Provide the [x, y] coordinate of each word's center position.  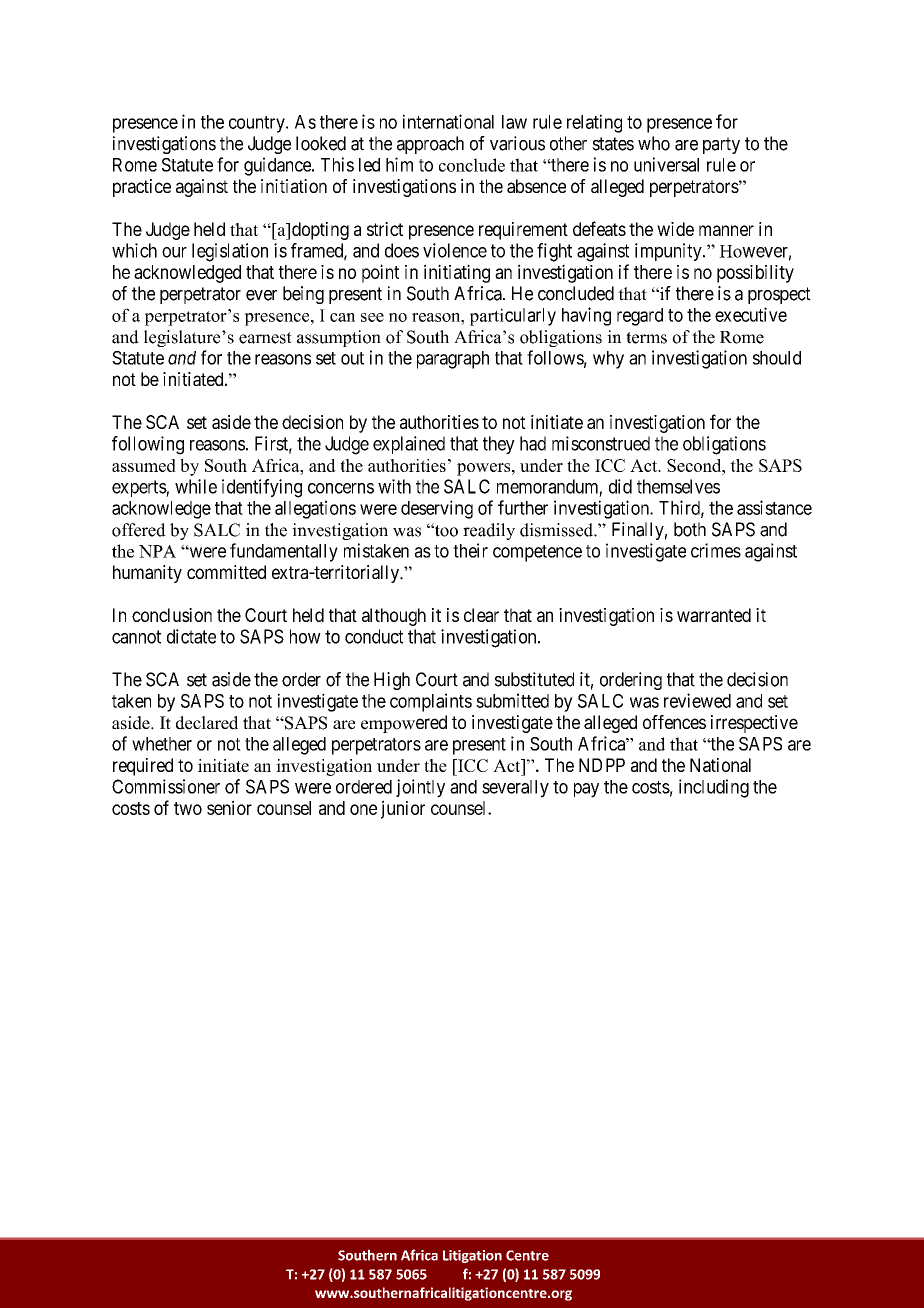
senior [229, 807]
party [721, 145]
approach [430, 145]
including [714, 788]
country [258, 124]
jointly [420, 788]
